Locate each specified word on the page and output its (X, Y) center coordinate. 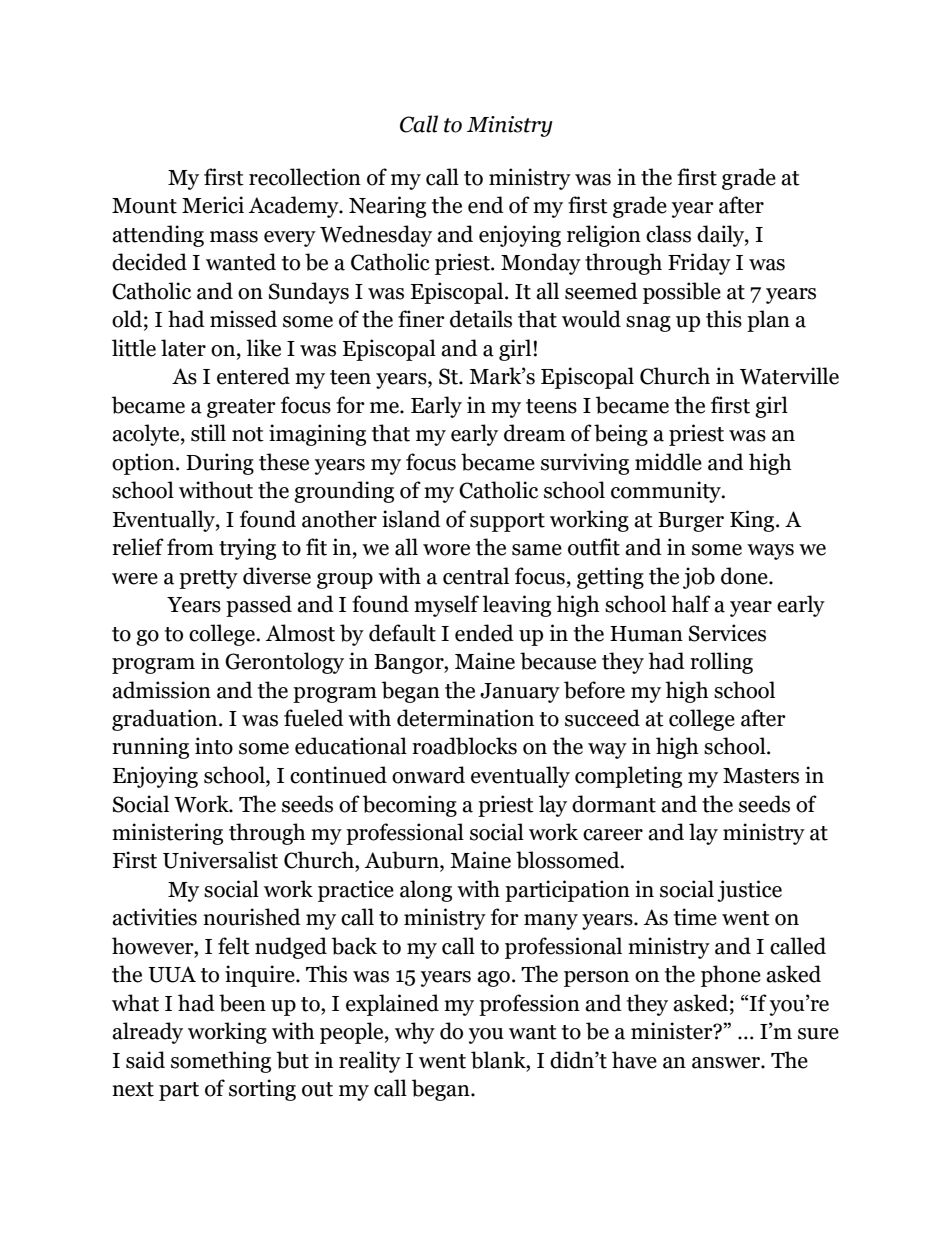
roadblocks (464, 746)
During (220, 464)
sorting (262, 1090)
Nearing (387, 207)
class (668, 234)
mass (234, 237)
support (507, 522)
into (214, 746)
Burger (691, 522)
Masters (761, 776)
